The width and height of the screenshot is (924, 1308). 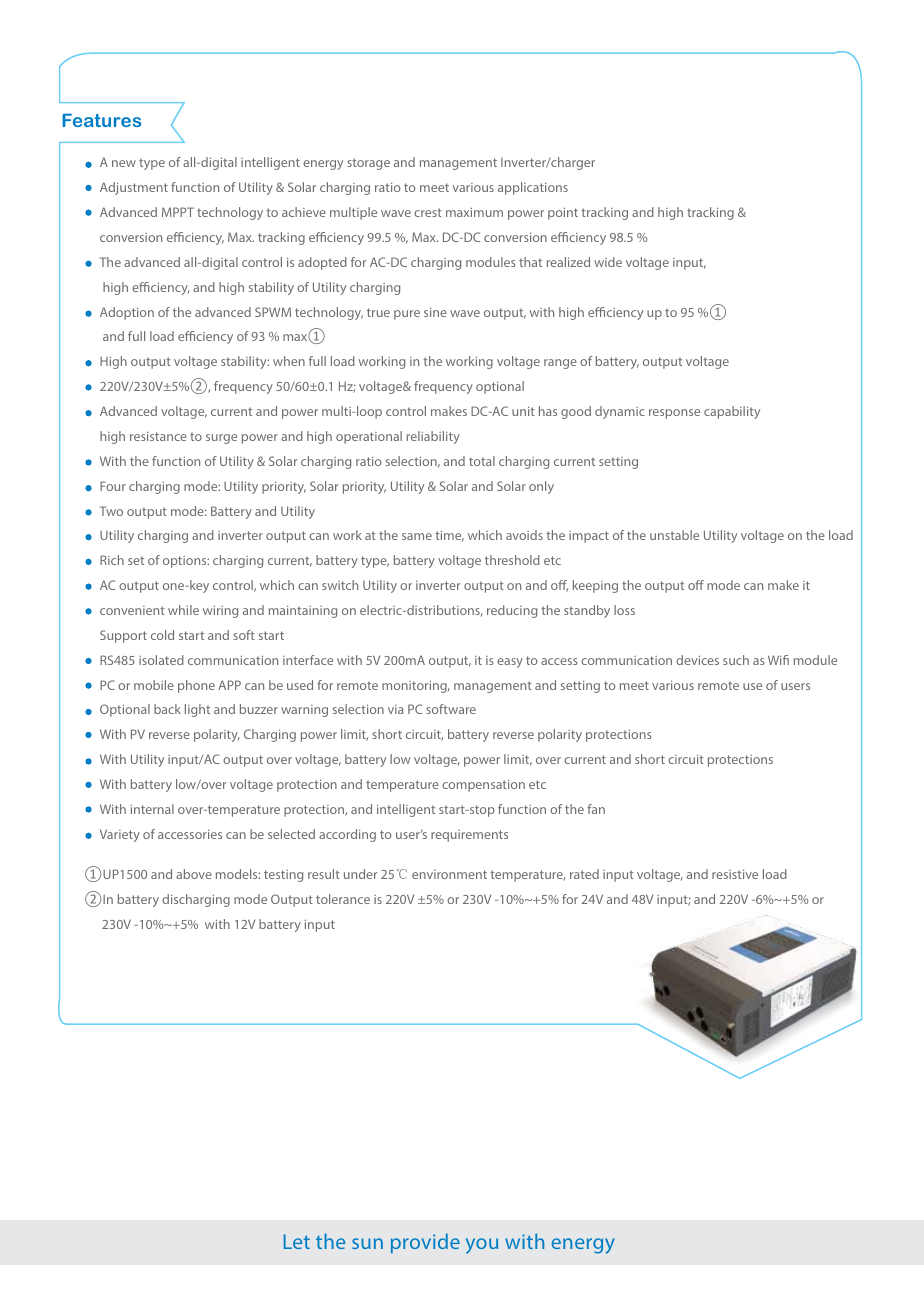 I want to click on storage, so click(x=368, y=164).
